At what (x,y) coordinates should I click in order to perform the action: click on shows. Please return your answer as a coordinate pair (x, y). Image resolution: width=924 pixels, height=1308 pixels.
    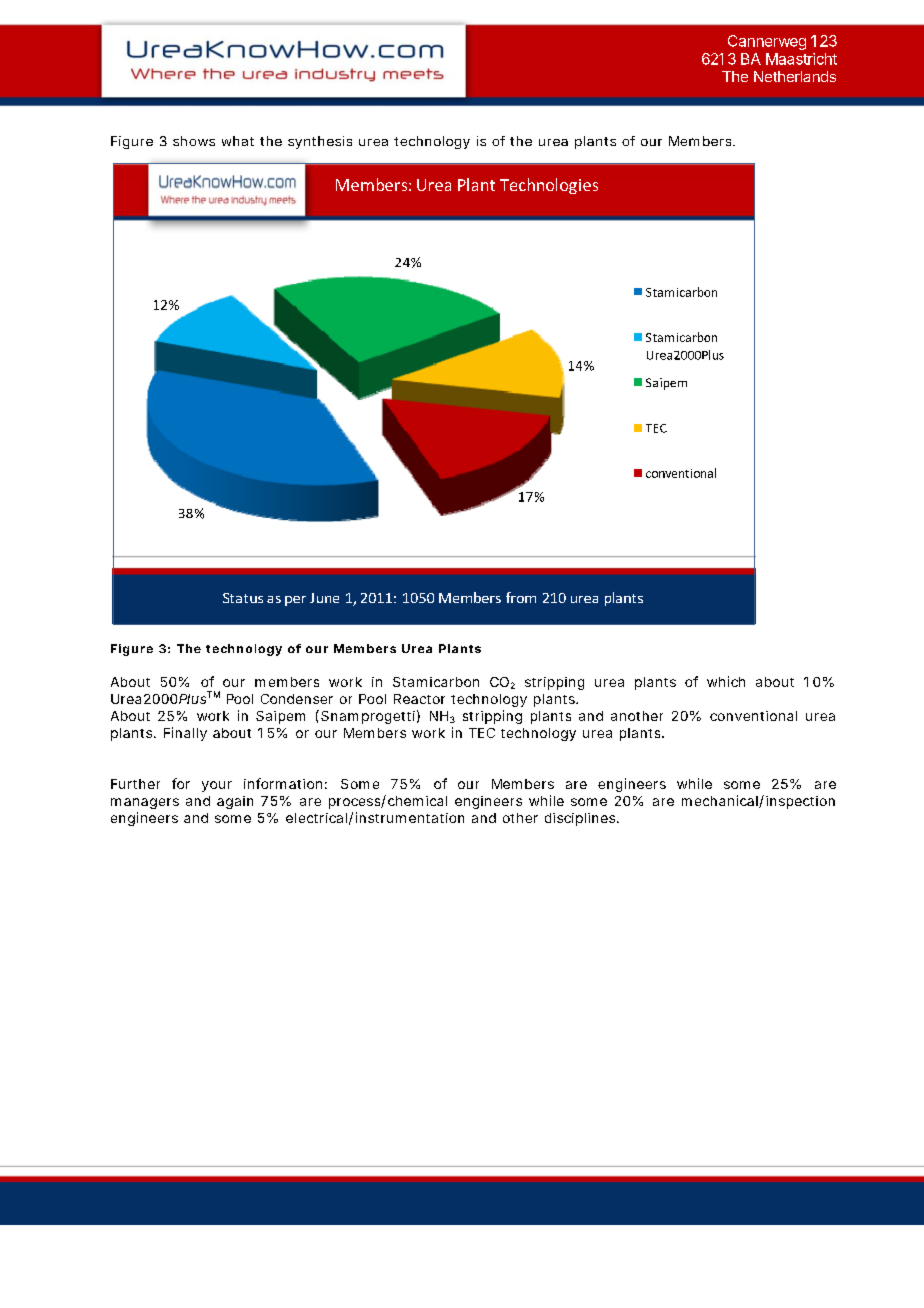
    Looking at the image, I should click on (194, 141).
